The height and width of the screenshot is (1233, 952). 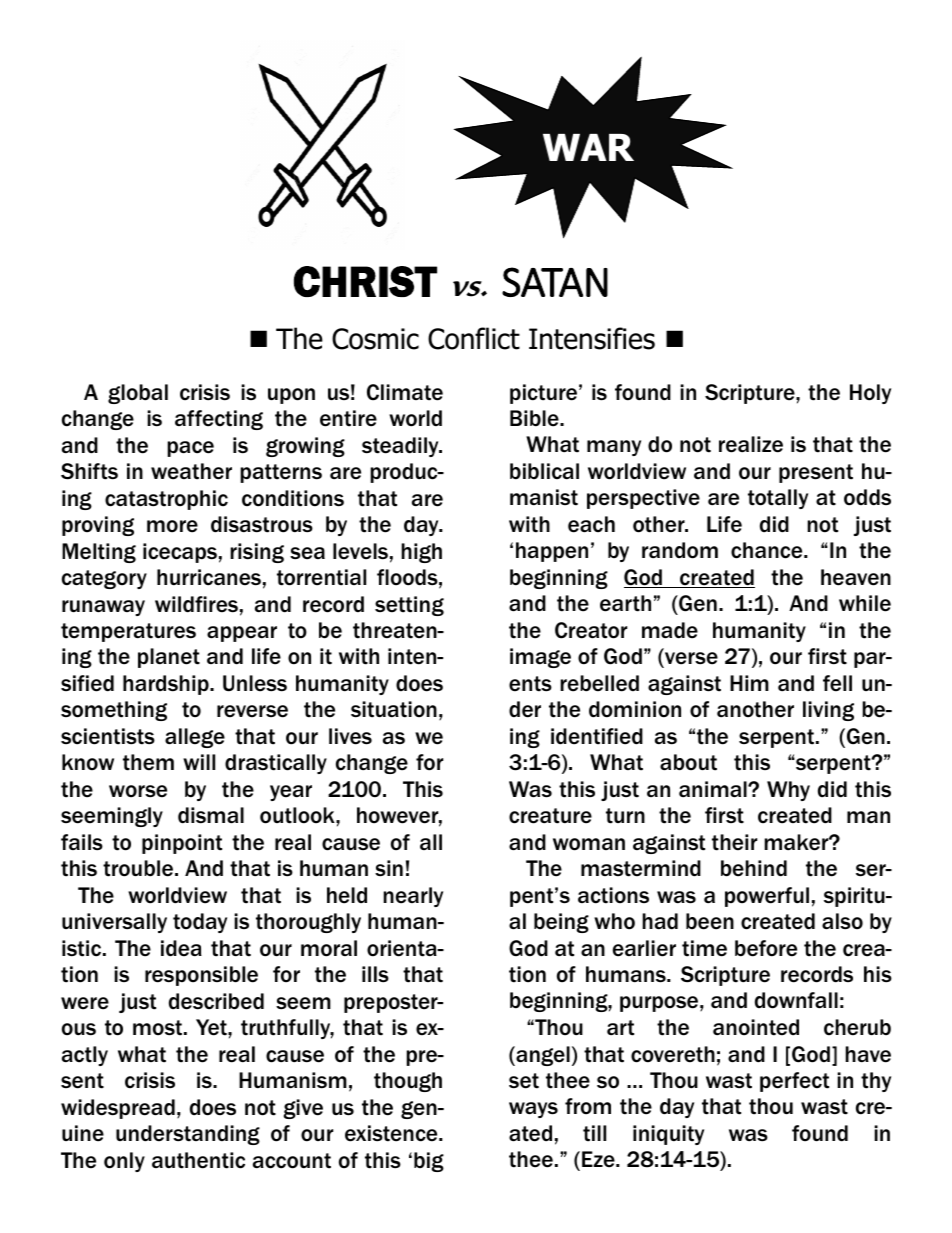 What do you see at coordinates (365, 281) in the screenshot?
I see `CHRIST` at bounding box center [365, 281].
